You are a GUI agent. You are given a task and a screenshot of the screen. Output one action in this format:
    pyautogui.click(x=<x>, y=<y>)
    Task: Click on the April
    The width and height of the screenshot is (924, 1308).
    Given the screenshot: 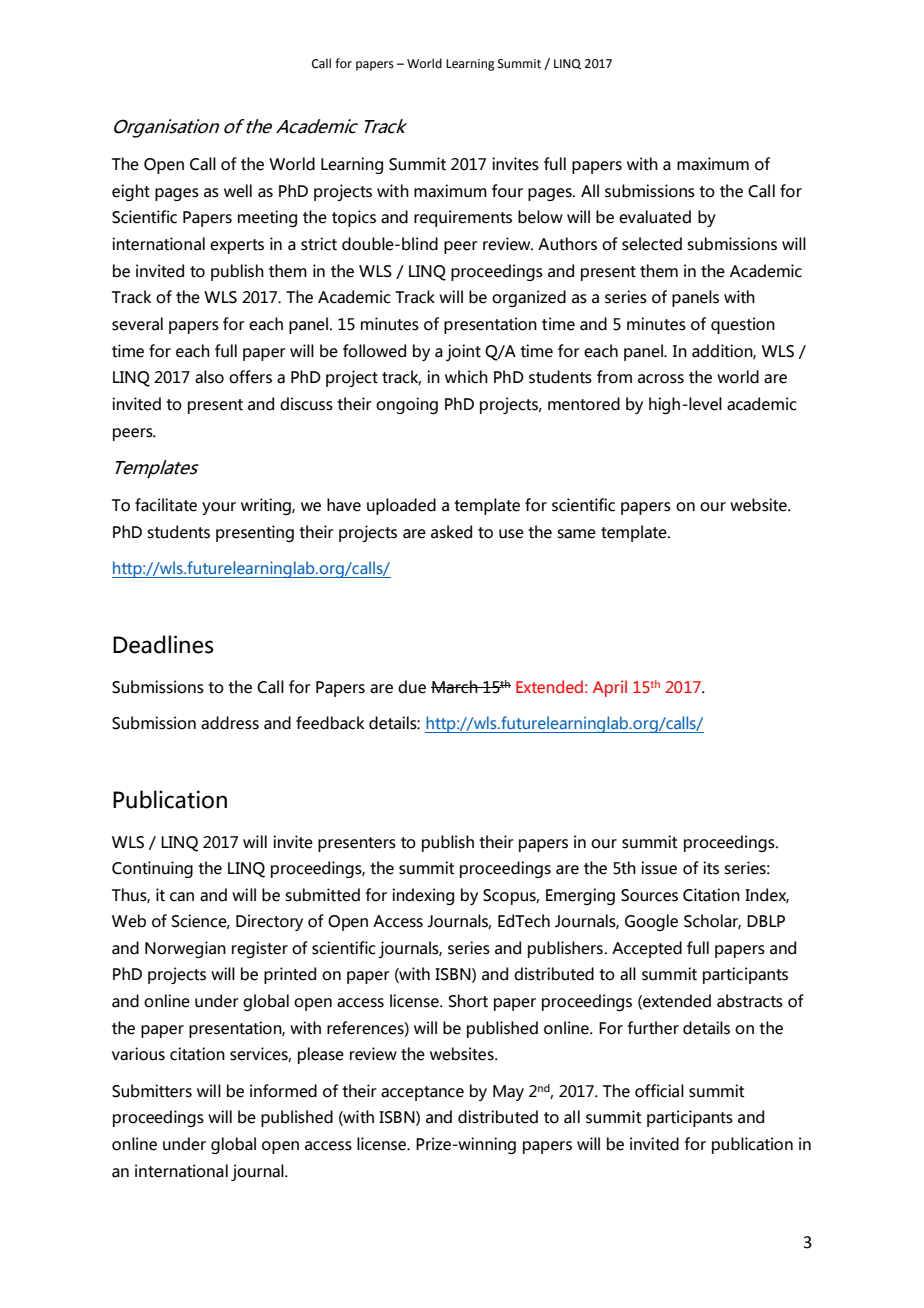 What is the action you would take?
    pyautogui.click(x=610, y=688)
